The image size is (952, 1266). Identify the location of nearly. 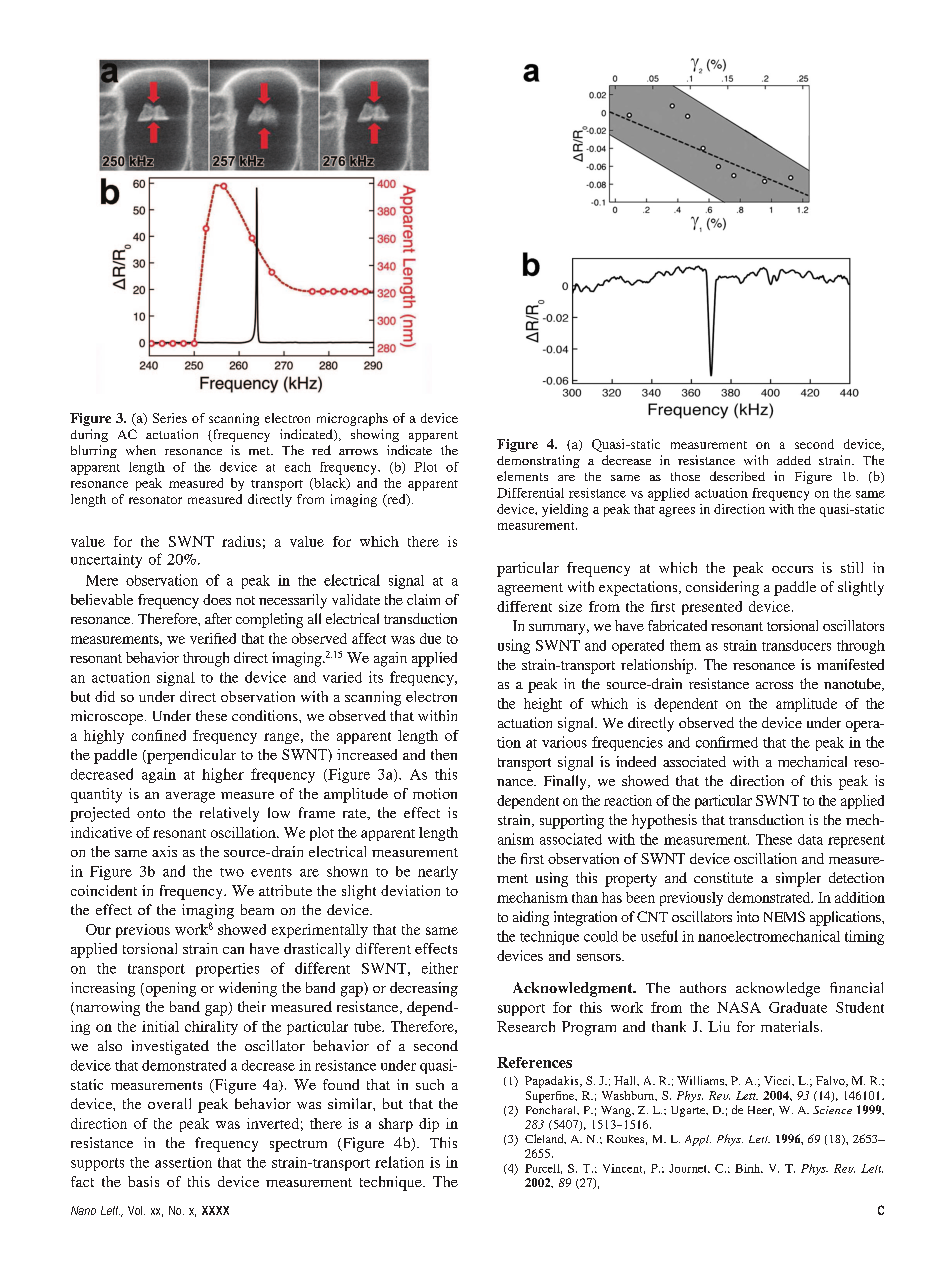
(438, 873).
